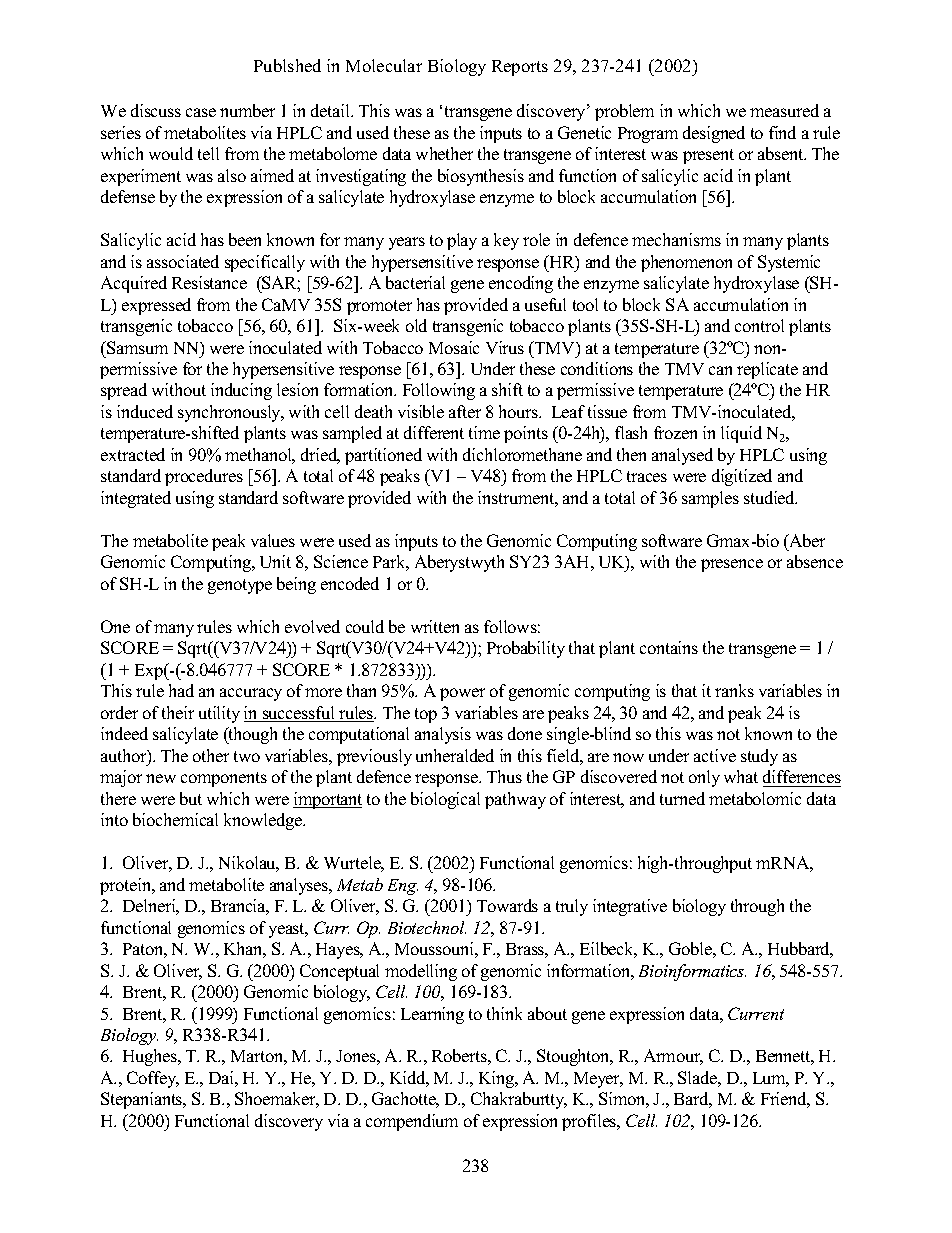 The width and height of the screenshot is (952, 1233). What do you see at coordinates (520, 68) in the screenshot?
I see `Reports` at bounding box center [520, 68].
